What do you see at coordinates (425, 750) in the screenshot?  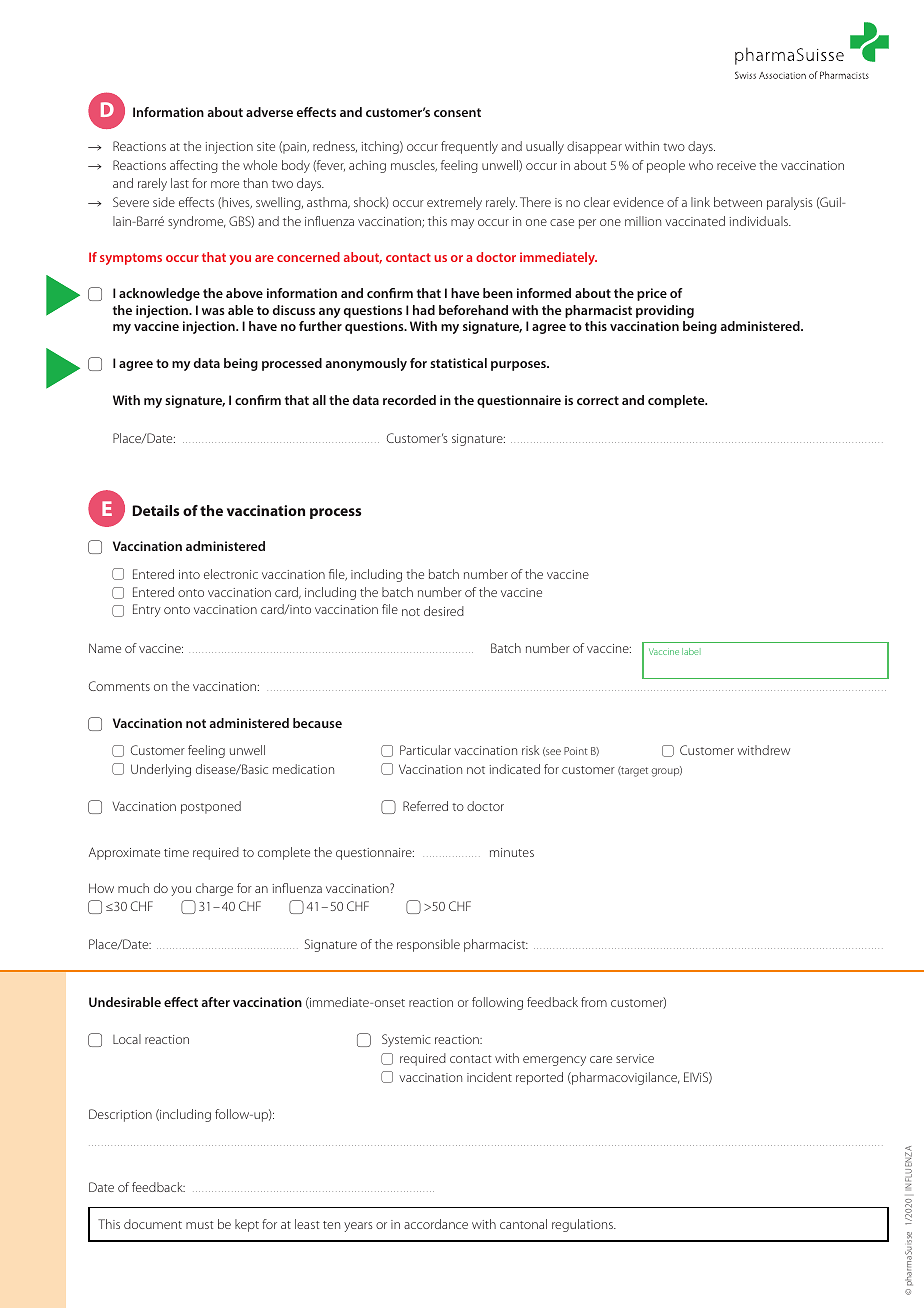 I see `Particular` at bounding box center [425, 750].
